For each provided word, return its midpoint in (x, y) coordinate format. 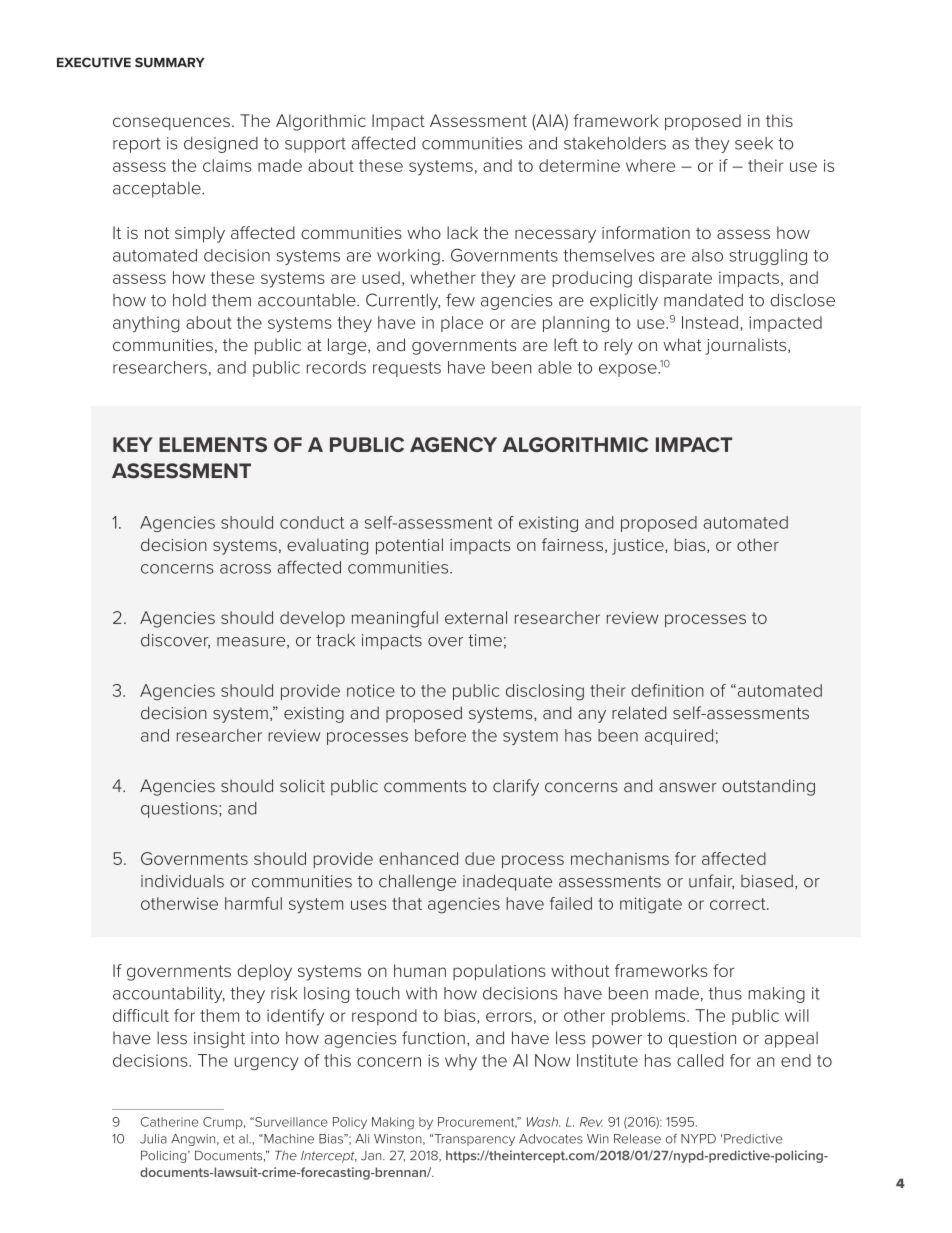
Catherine (169, 1122)
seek (754, 143)
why (461, 1062)
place (462, 324)
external (476, 617)
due (480, 858)
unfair (711, 882)
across (245, 569)
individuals (182, 881)
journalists (747, 346)
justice (639, 547)
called (700, 1060)
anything (146, 324)
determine (579, 165)
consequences (171, 124)
